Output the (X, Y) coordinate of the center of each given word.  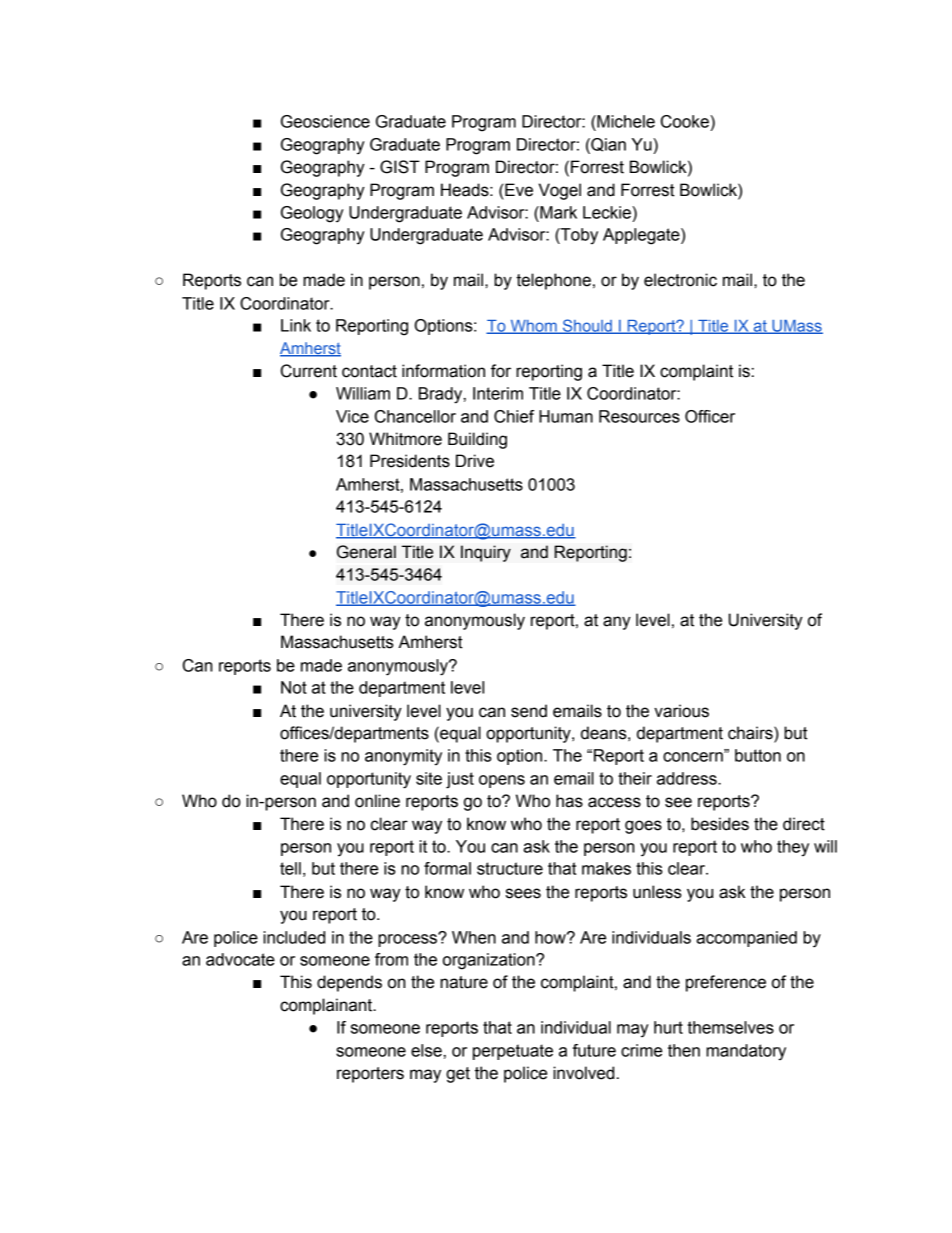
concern (694, 756)
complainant (327, 1006)
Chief (514, 416)
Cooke (686, 121)
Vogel (560, 191)
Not (294, 687)
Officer (710, 416)
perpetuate (513, 1052)
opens (502, 781)
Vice (352, 416)
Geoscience (325, 121)
